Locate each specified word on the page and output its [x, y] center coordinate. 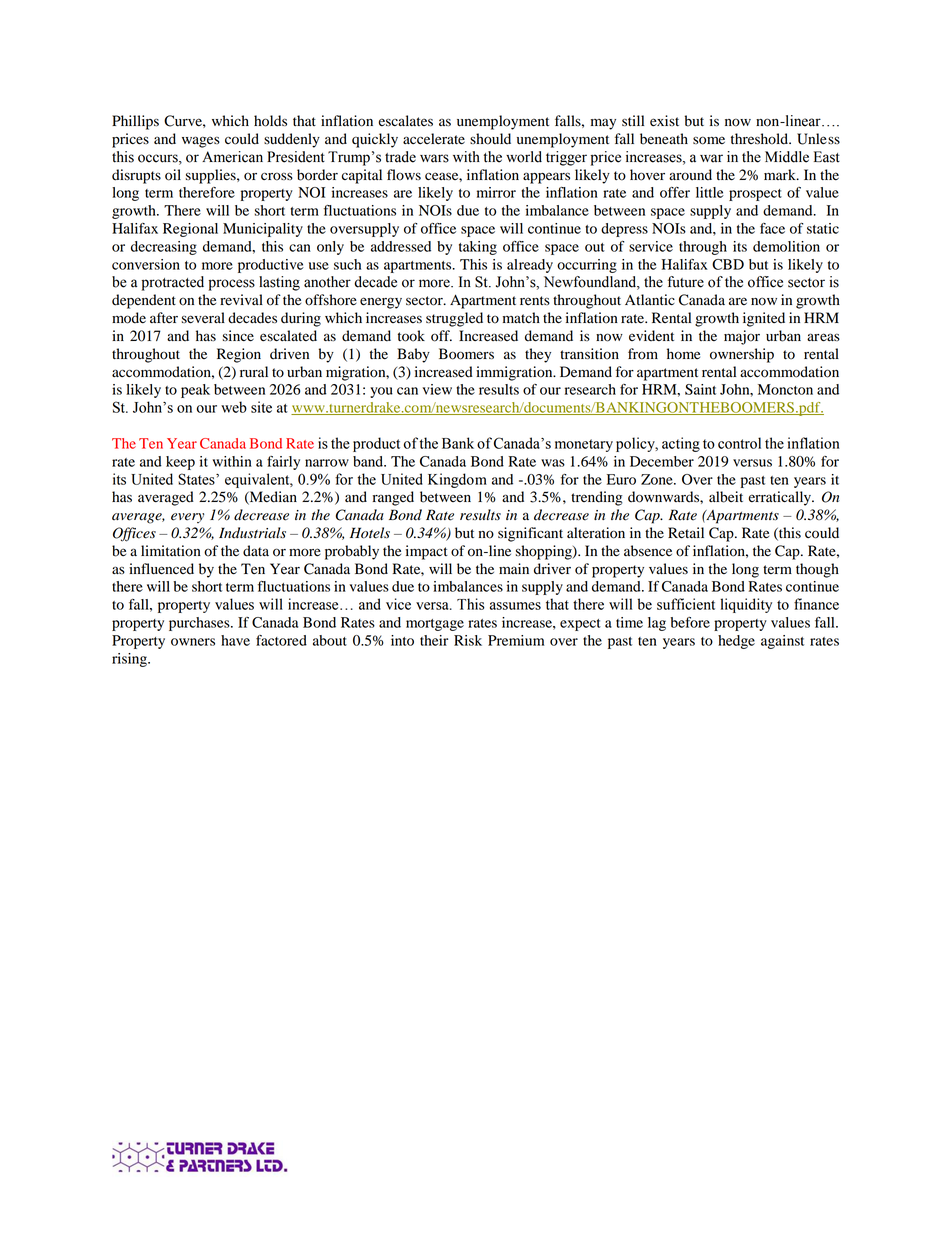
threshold [760, 139]
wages [201, 142]
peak [195, 391]
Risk [468, 640]
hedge [736, 642]
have [235, 640]
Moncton [785, 389]
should [490, 139]
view [437, 389]
